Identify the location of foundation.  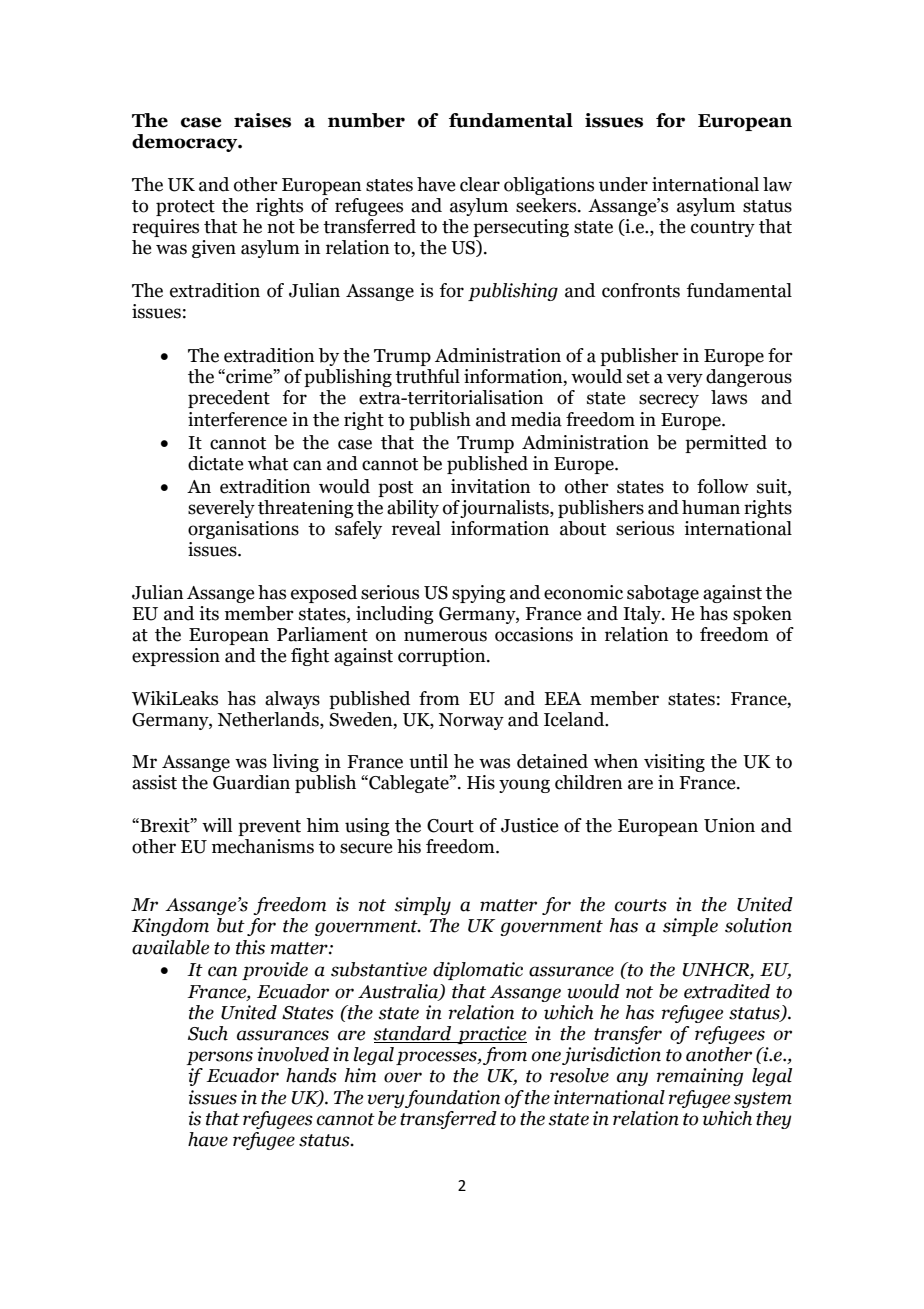
(452, 1099).
